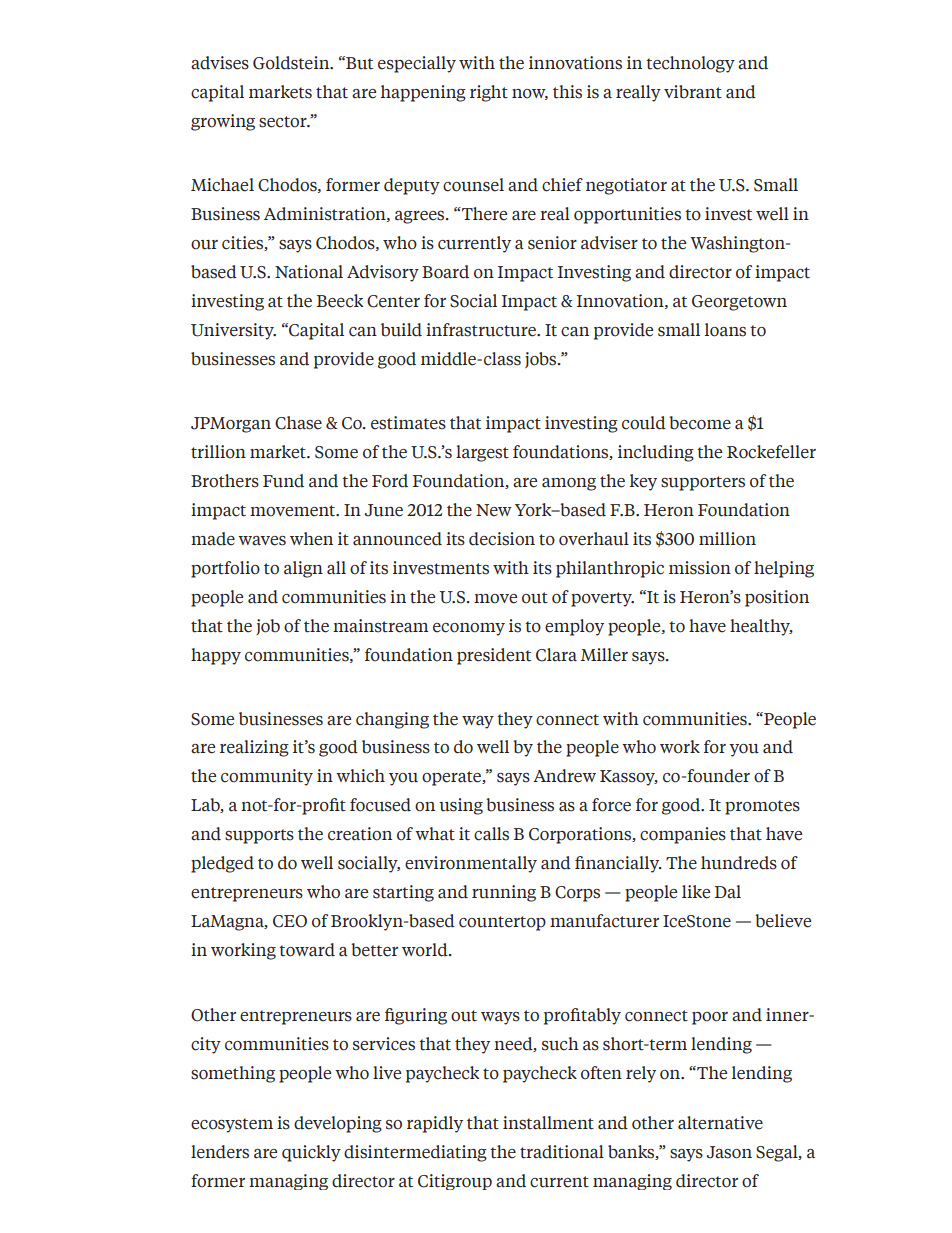 The height and width of the screenshot is (1233, 952). What do you see at coordinates (700, 568) in the screenshot?
I see `mission` at bounding box center [700, 568].
